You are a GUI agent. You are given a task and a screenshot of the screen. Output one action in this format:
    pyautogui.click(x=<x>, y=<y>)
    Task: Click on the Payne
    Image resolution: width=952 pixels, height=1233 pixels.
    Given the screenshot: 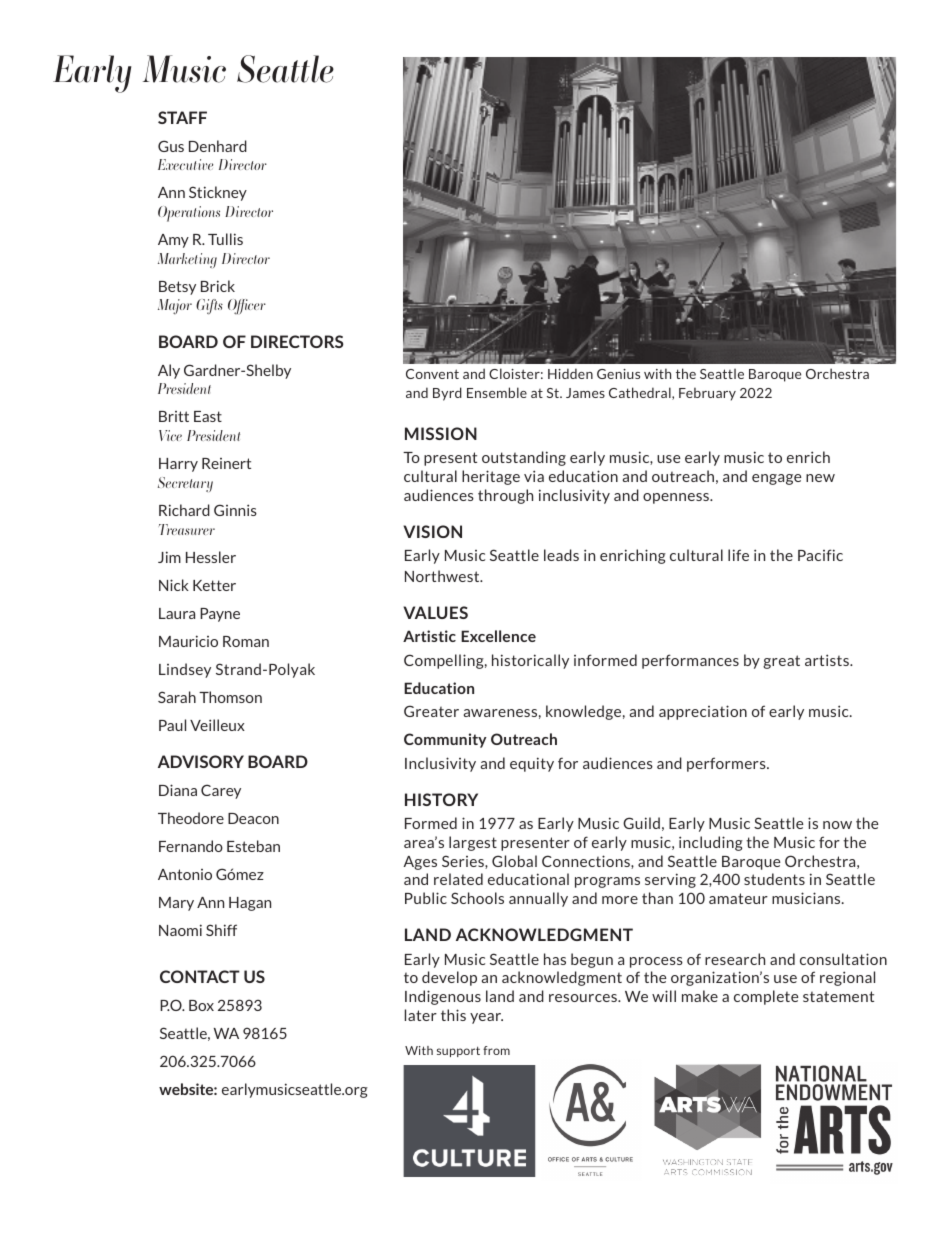 What is the action you would take?
    pyautogui.click(x=220, y=615)
